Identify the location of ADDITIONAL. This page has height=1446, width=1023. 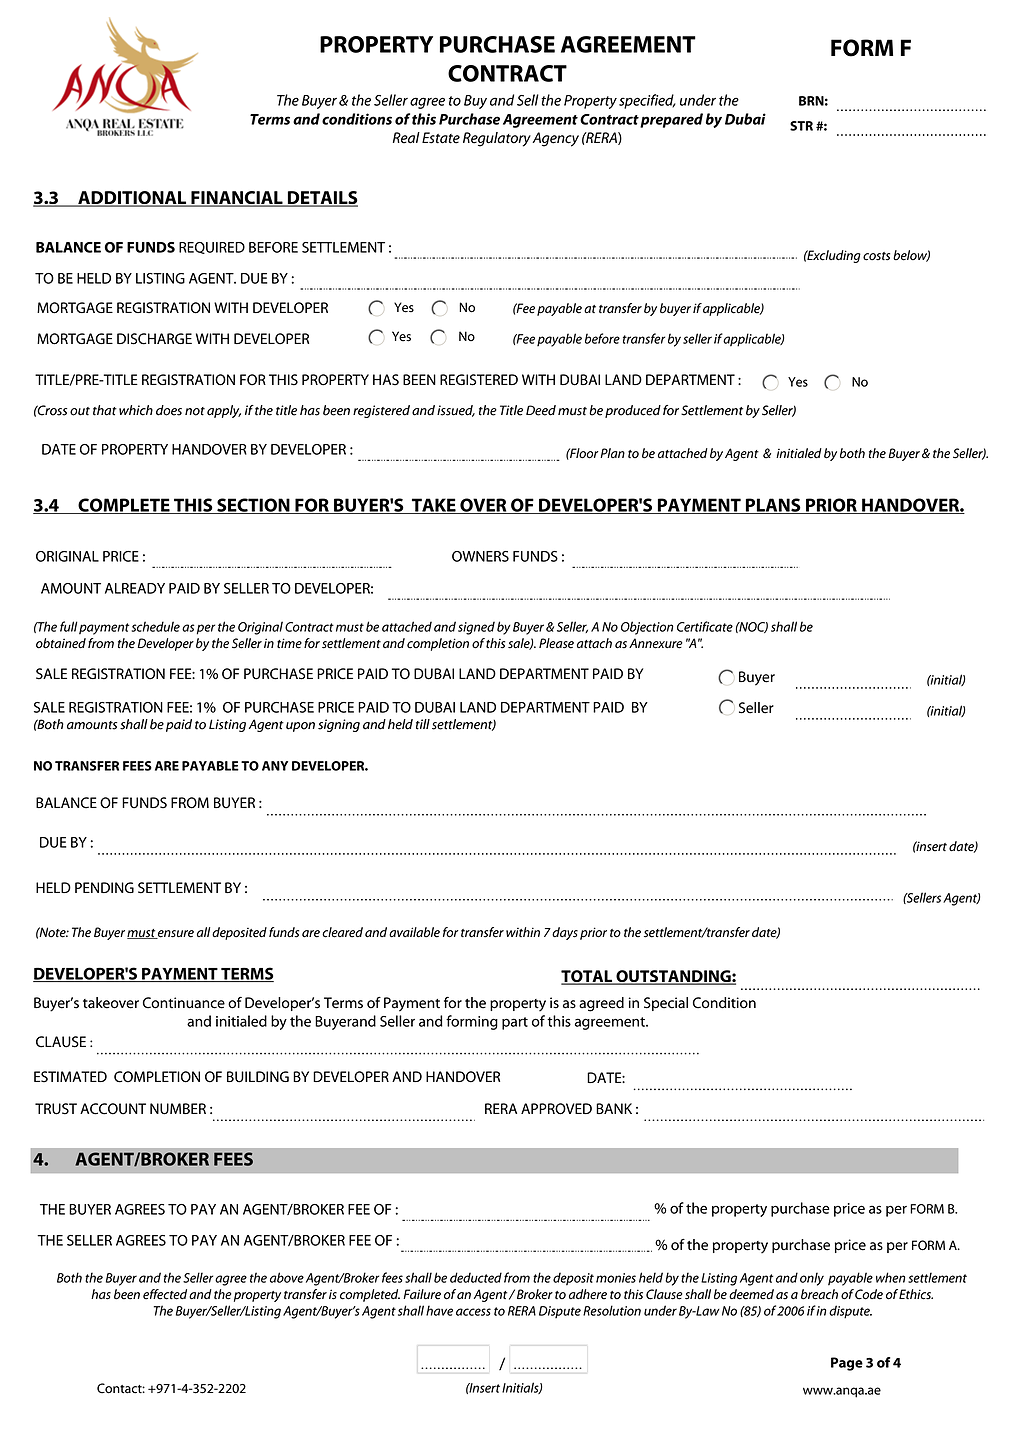
(132, 199).
